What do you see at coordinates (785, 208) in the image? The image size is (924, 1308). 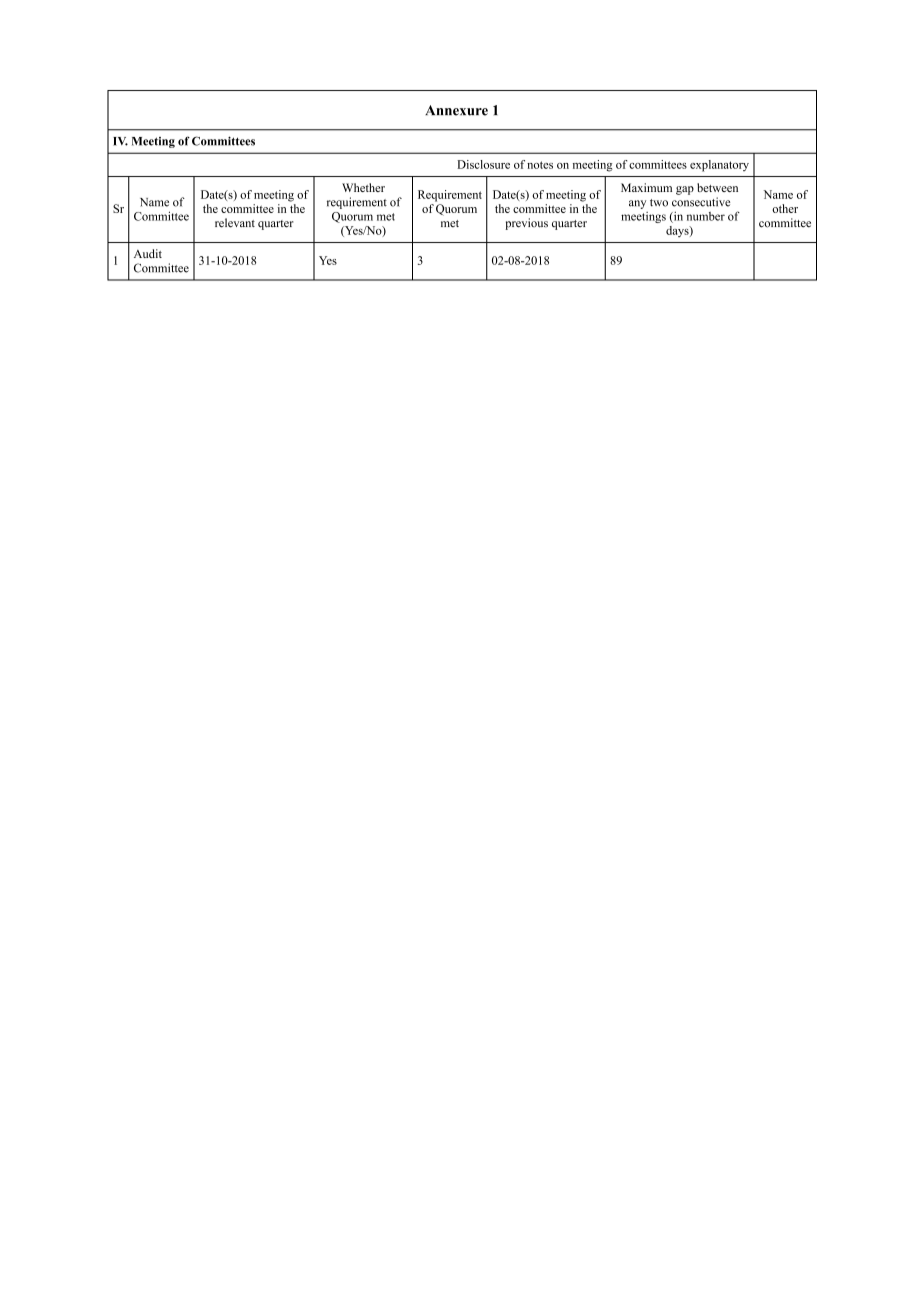 I see `other` at bounding box center [785, 208].
